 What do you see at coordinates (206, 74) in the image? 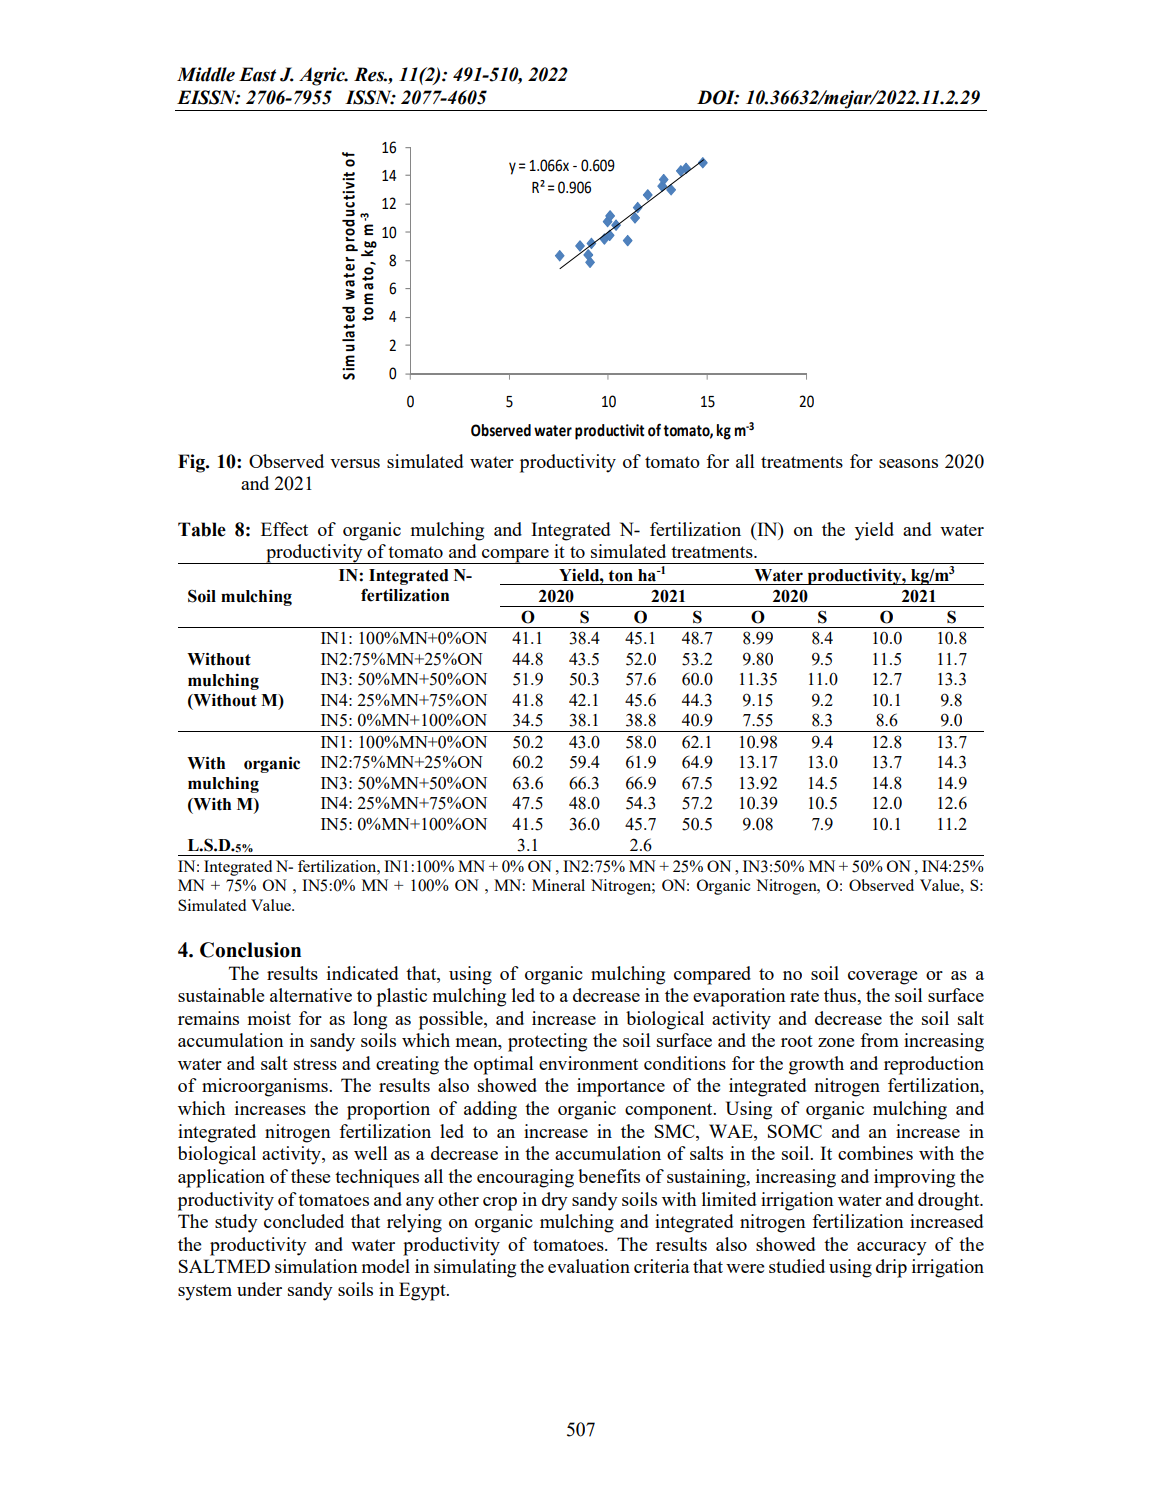
I see `Middle` at bounding box center [206, 74].
